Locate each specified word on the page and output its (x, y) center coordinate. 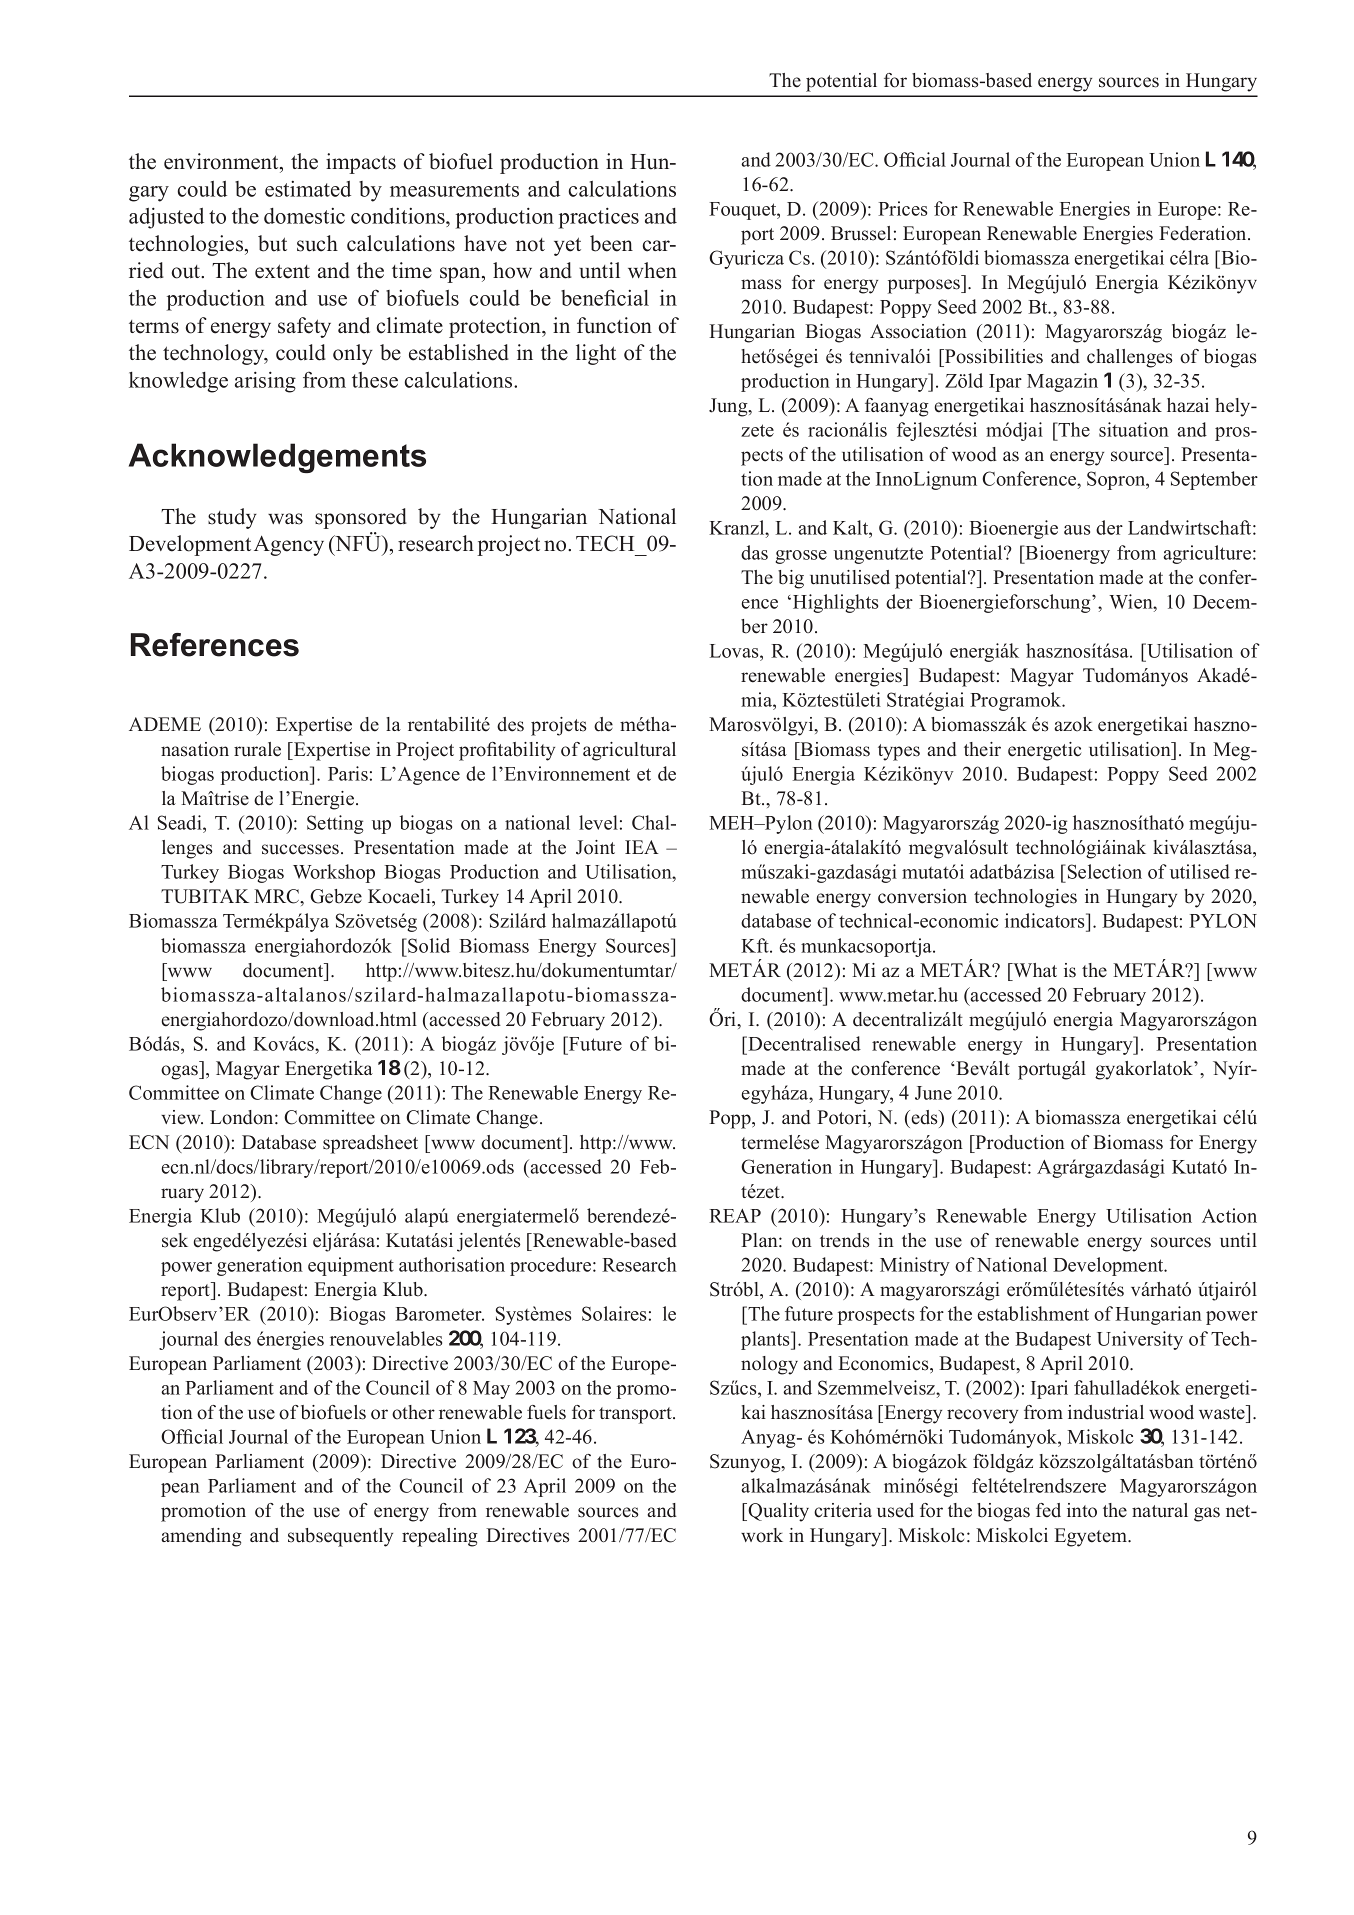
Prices (902, 208)
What (1034, 970)
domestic (304, 216)
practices (599, 218)
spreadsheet (370, 1144)
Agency (289, 545)
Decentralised (803, 1045)
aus (1077, 530)
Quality (778, 1512)
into (1082, 1510)
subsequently (340, 1537)
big (791, 579)
